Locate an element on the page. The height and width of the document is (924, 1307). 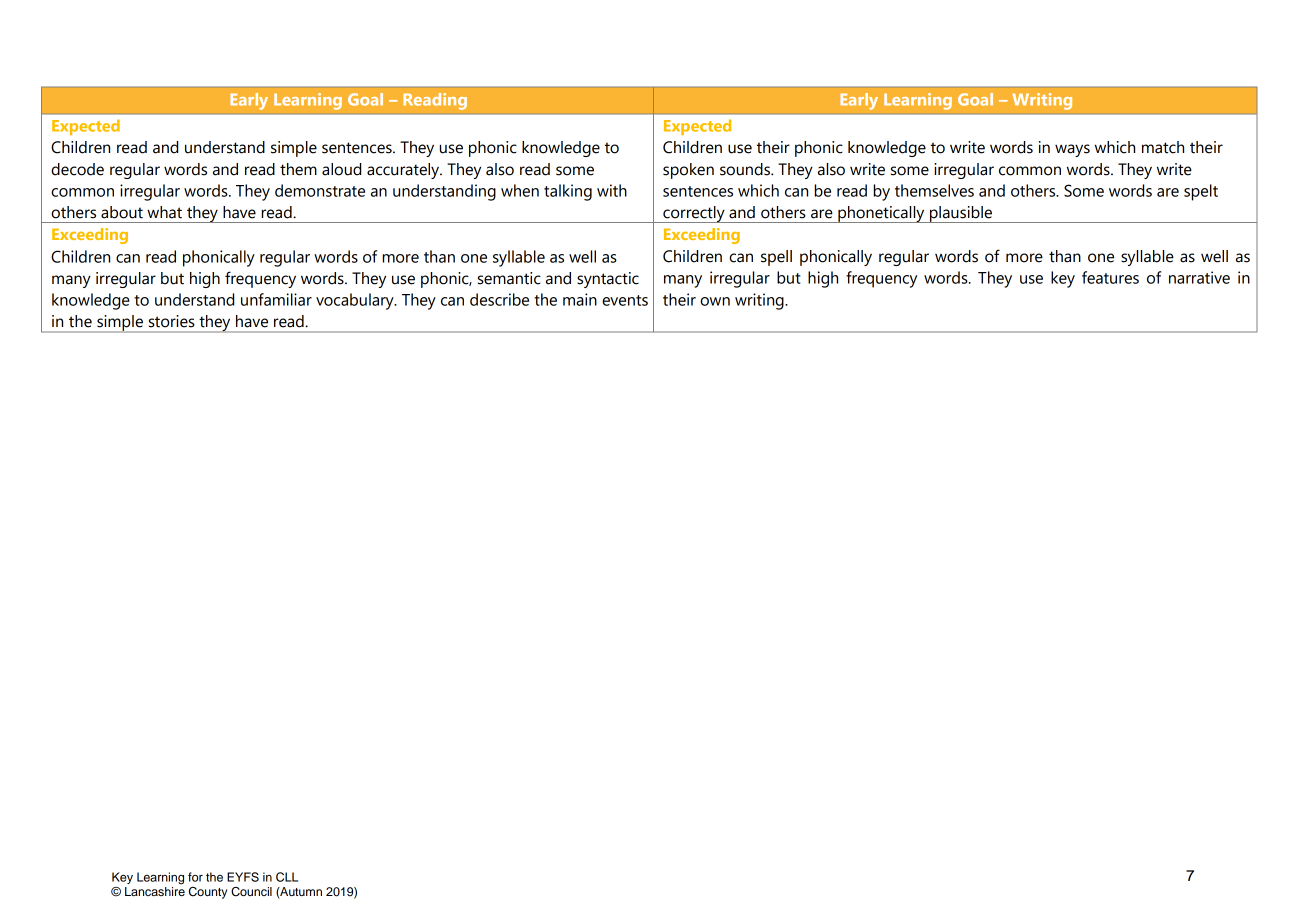
County is located at coordinates (208, 893).
